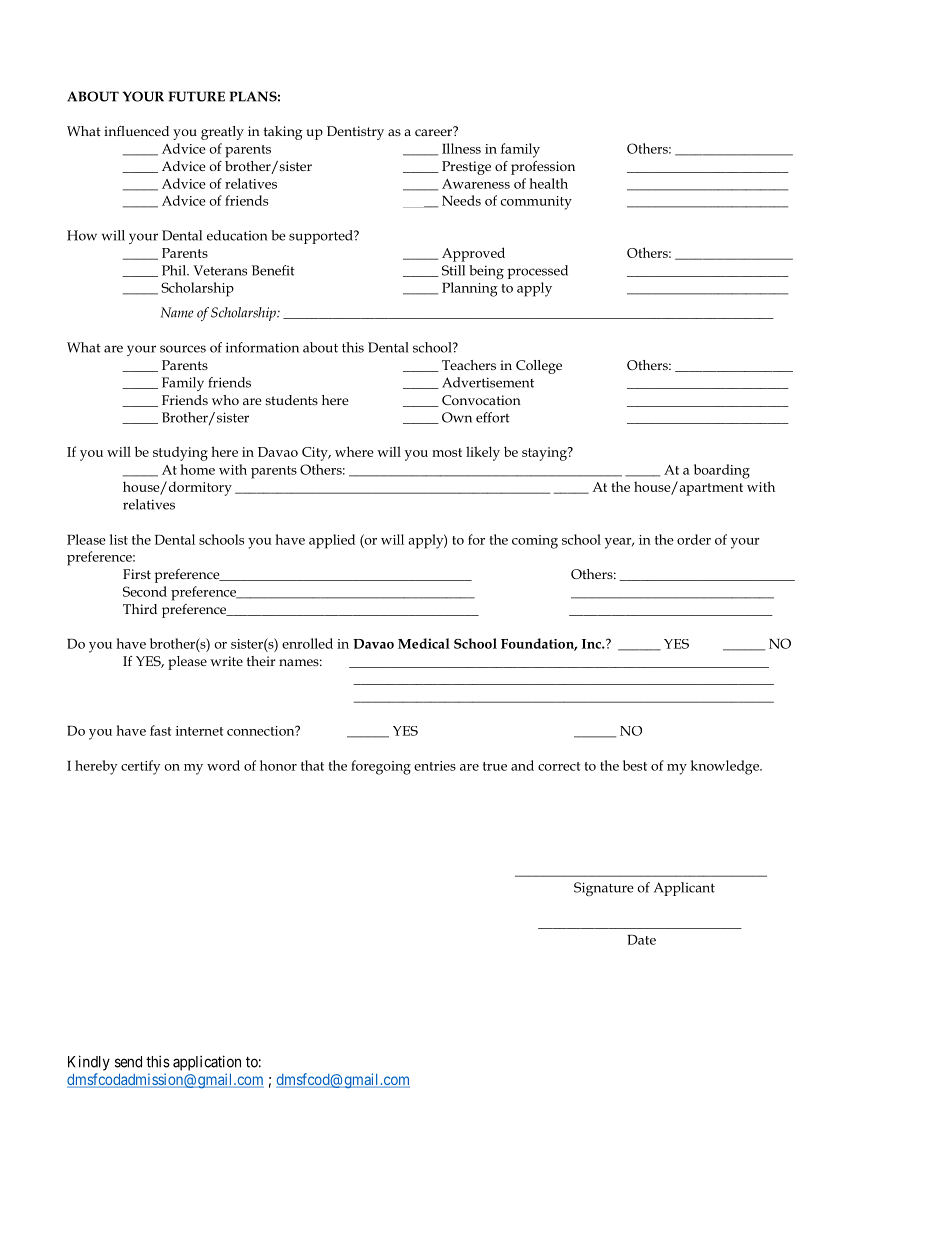 The height and width of the page is (1233, 952). Describe the element at coordinates (128, 1062) in the page. I see `send` at that location.
